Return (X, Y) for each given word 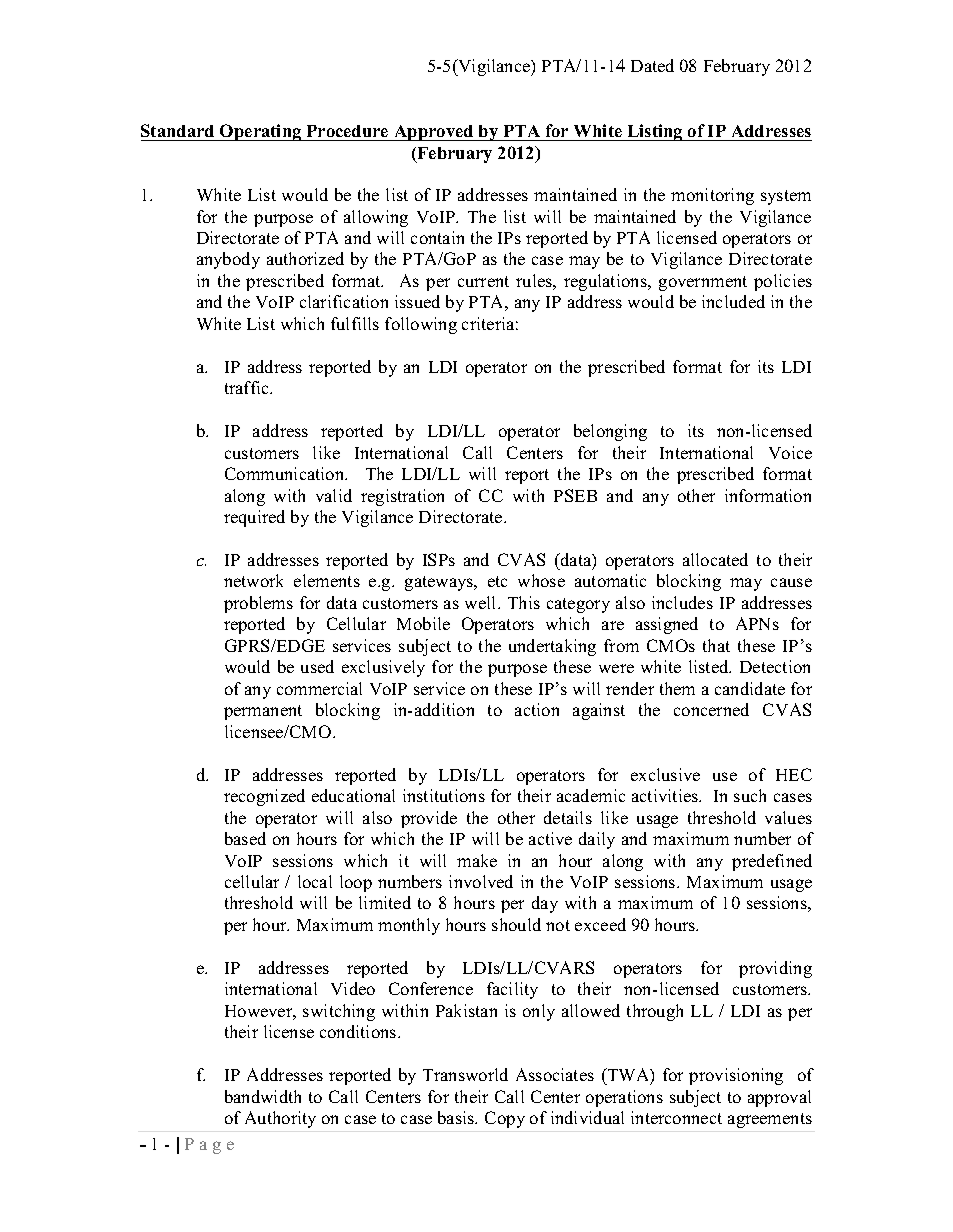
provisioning (736, 1076)
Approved (434, 133)
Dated (652, 65)
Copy (505, 1119)
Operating (261, 132)
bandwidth (263, 1096)
